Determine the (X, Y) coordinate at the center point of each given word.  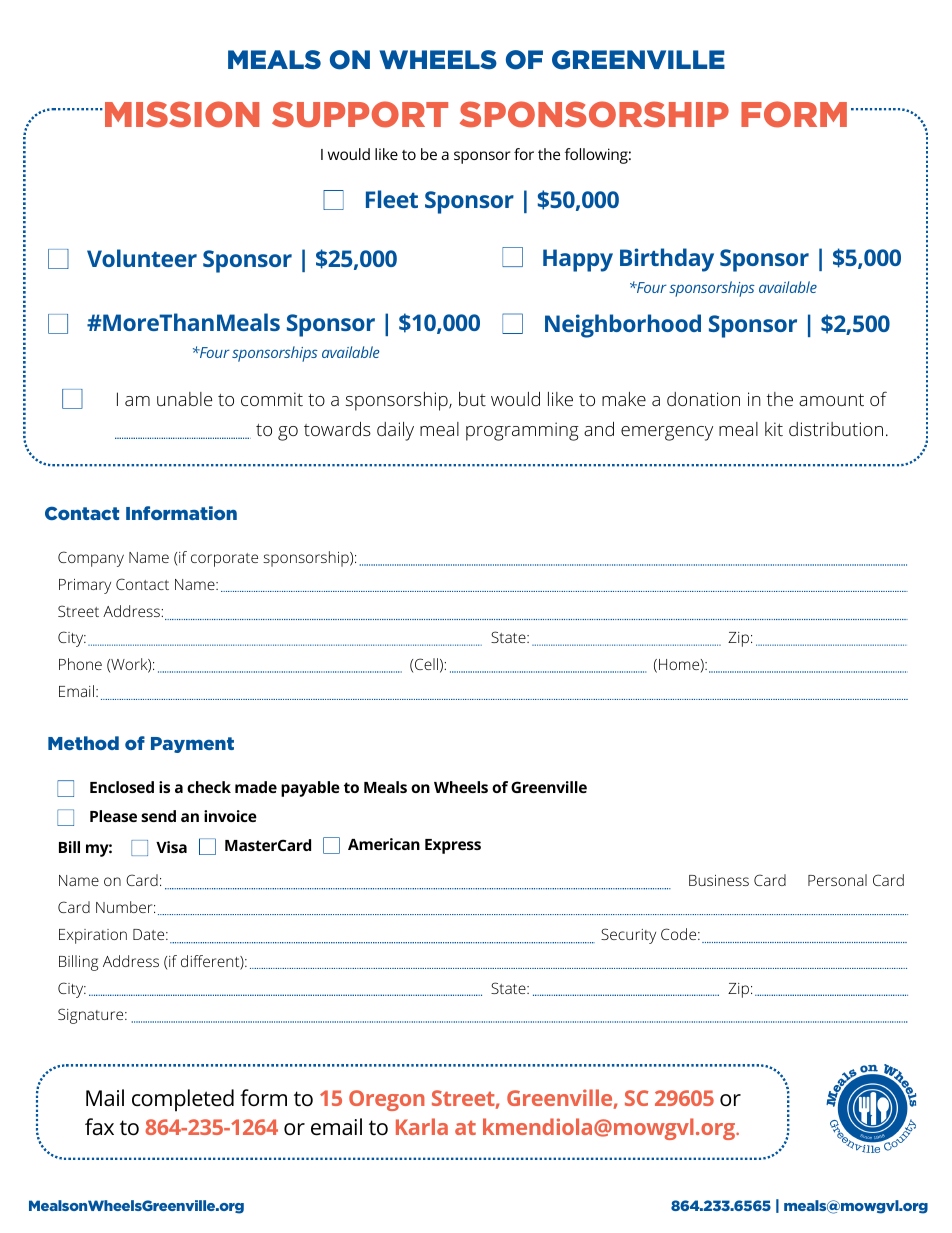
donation (703, 399)
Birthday (667, 260)
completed (183, 1100)
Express (453, 846)
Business (719, 880)
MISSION (182, 114)
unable (184, 399)
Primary (85, 586)
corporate (224, 560)
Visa (171, 847)
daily (395, 431)
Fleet (392, 199)
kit (774, 429)
